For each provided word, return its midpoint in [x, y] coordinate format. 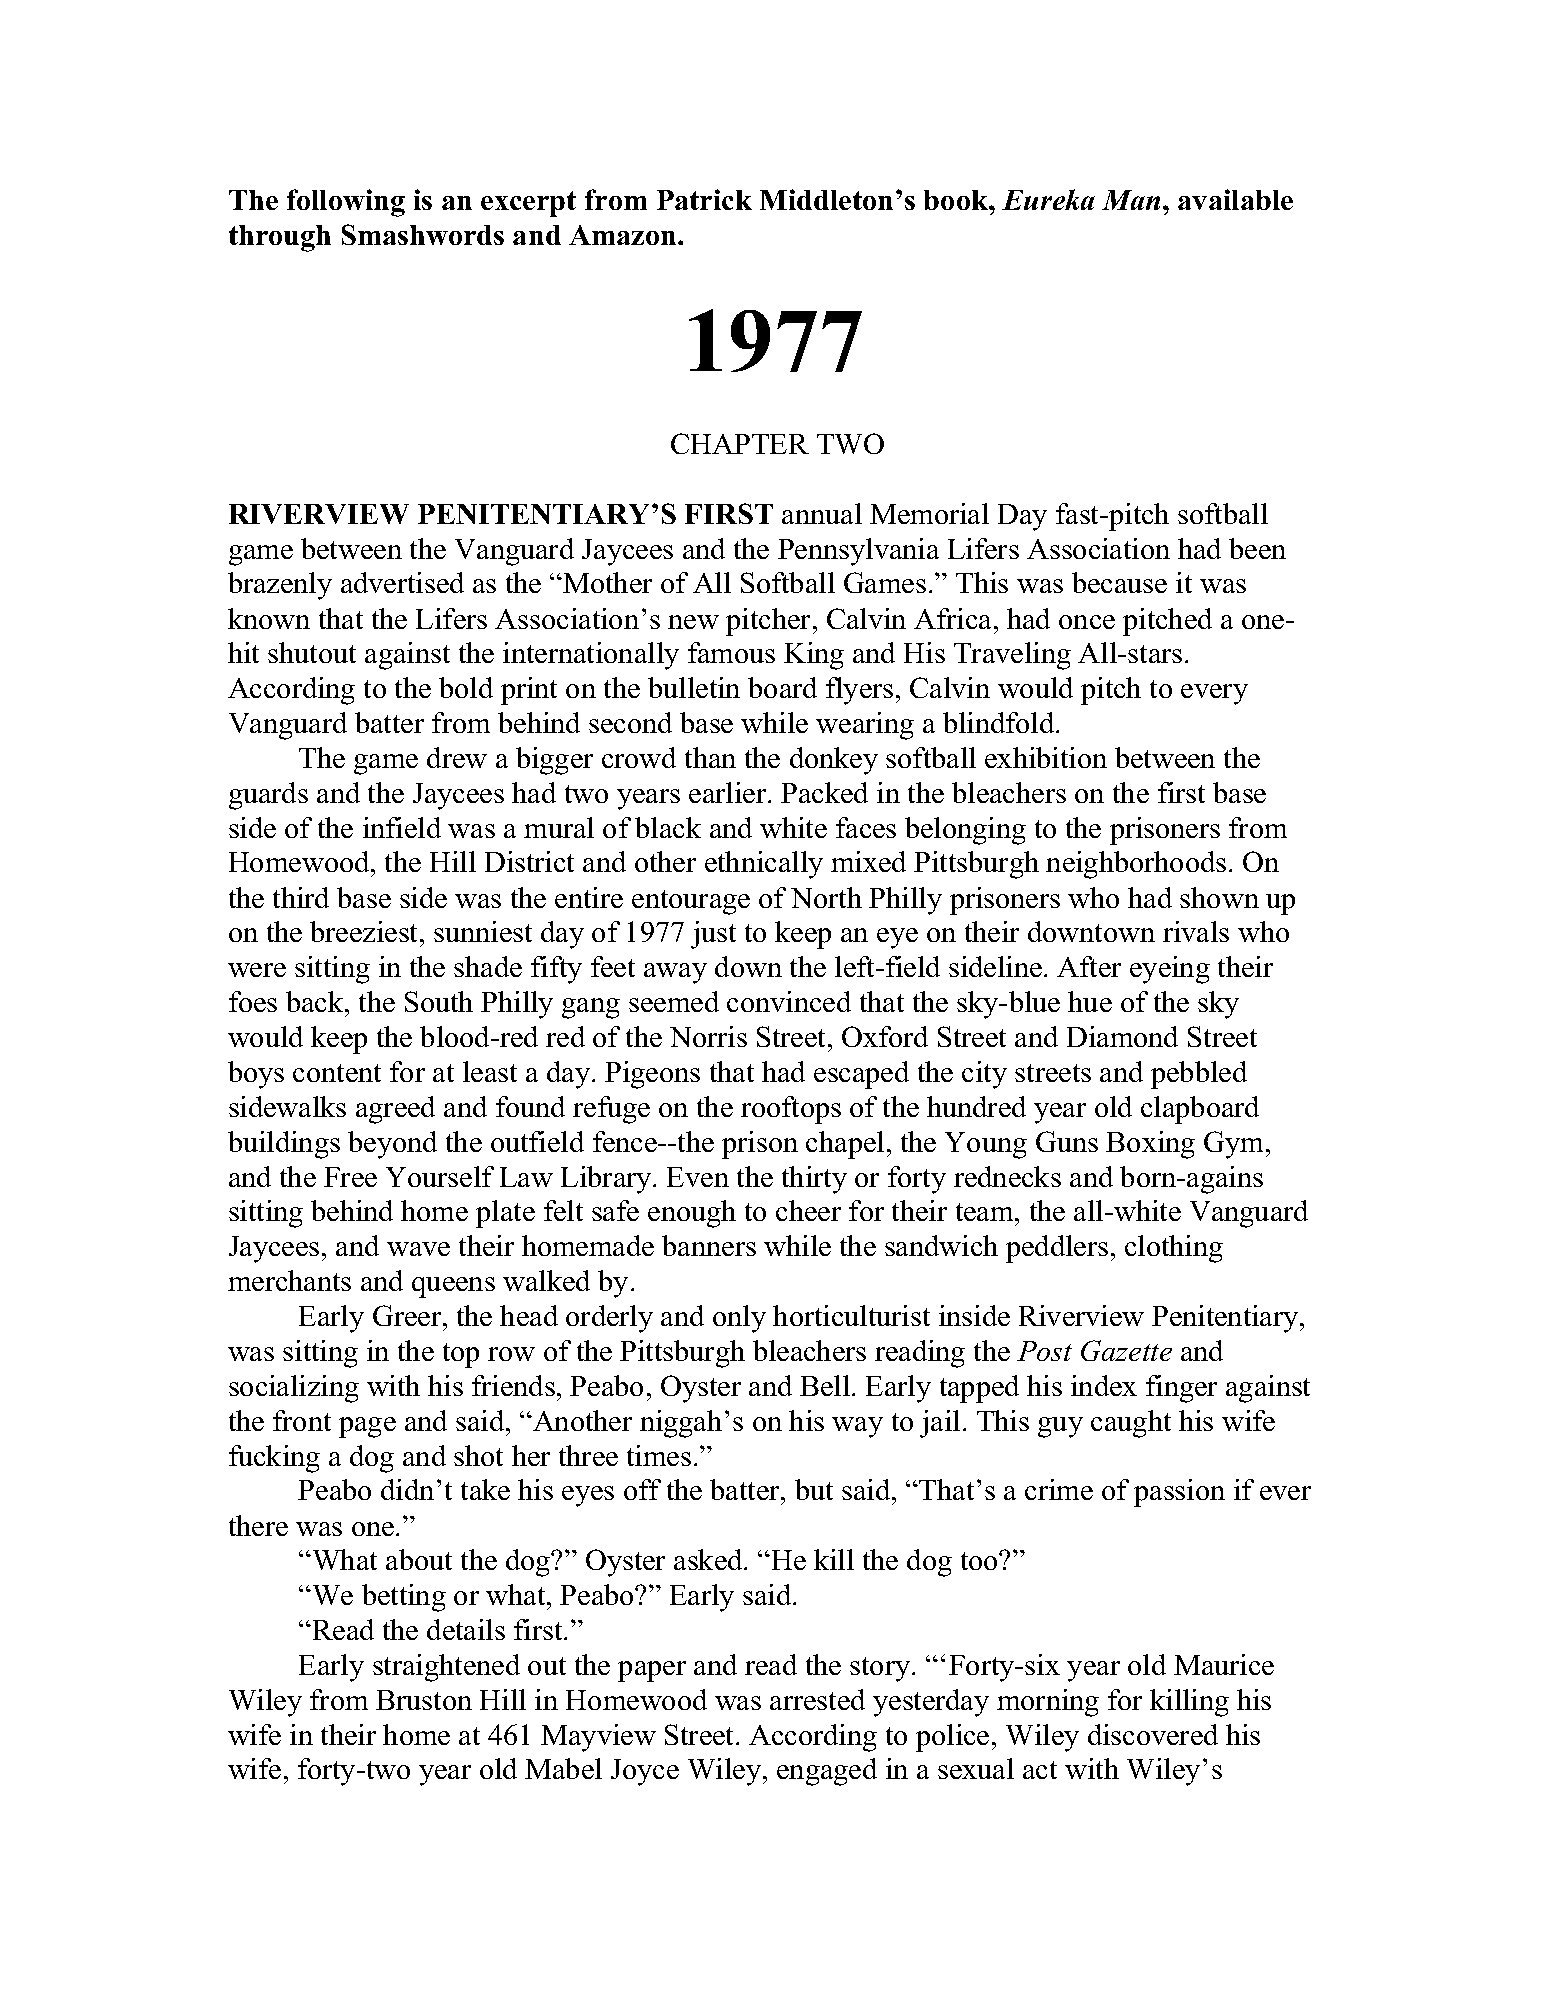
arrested [817, 1699]
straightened [446, 1668]
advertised [402, 582]
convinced [789, 1001]
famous [731, 652]
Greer [408, 1315]
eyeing [1170, 970]
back [316, 1001]
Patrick [704, 199]
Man [1131, 200]
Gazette [1126, 1350]
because [1119, 582]
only [739, 1319]
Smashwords [423, 234]
